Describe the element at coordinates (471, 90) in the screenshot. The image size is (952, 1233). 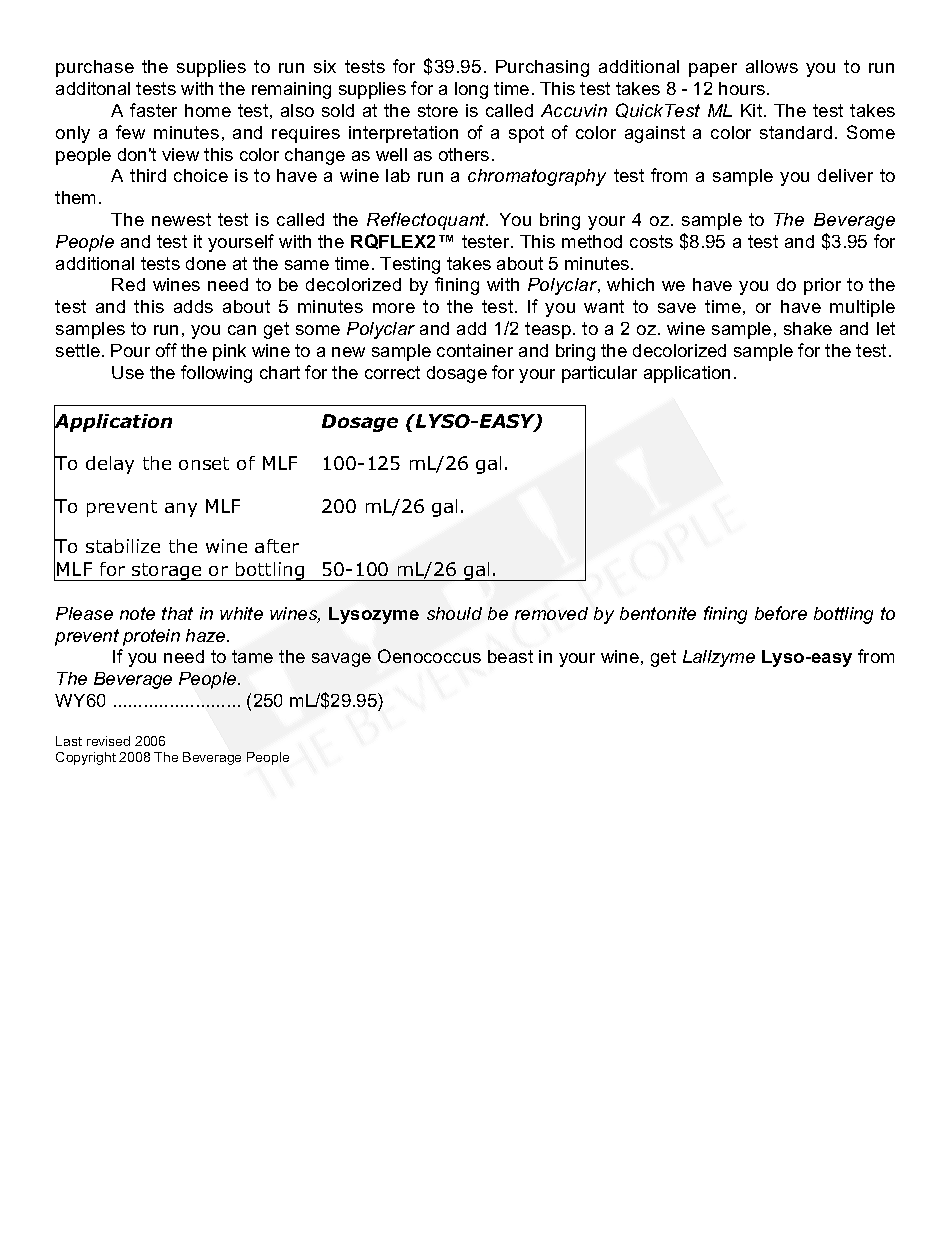
I see `long` at that location.
